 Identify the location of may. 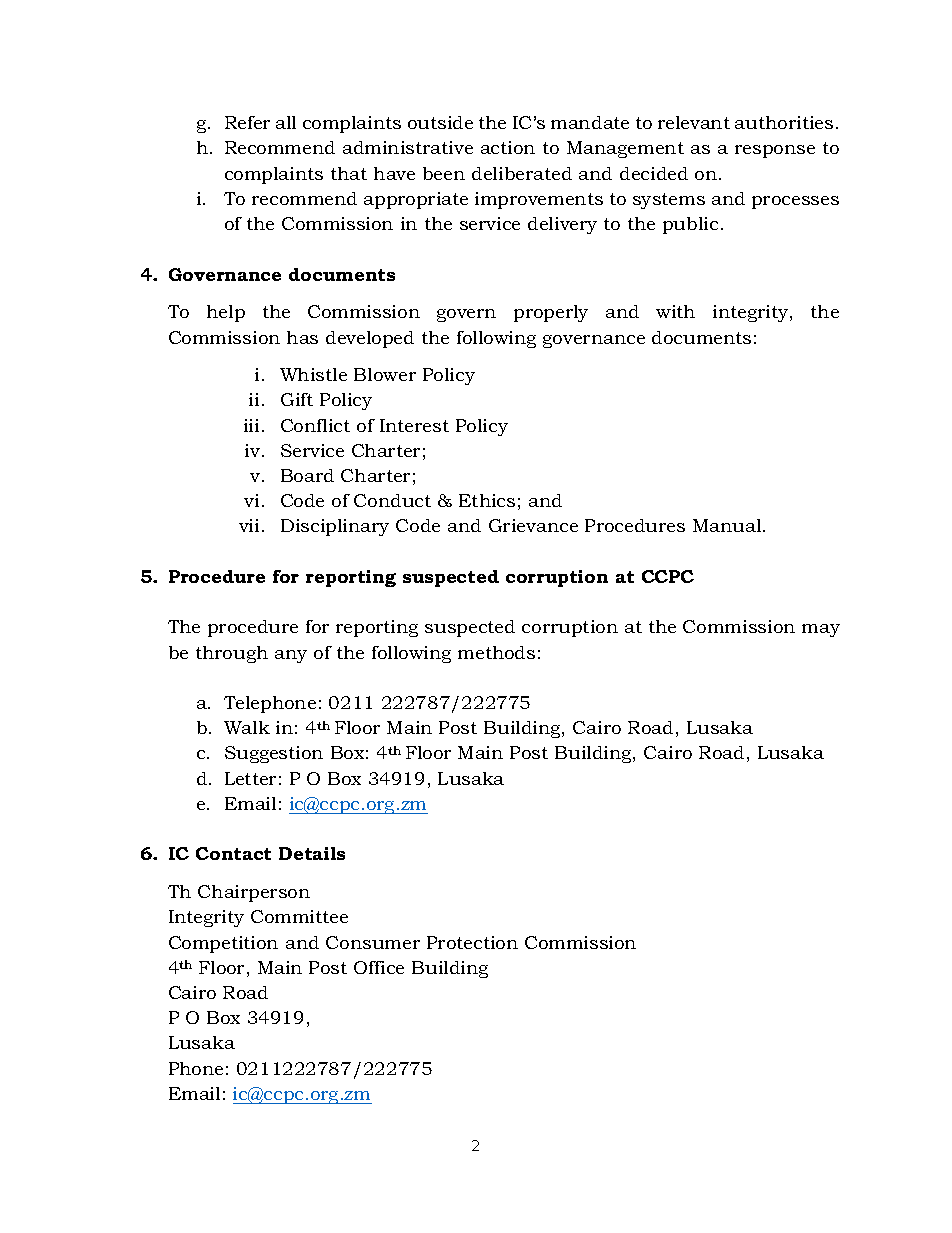
(821, 630).
